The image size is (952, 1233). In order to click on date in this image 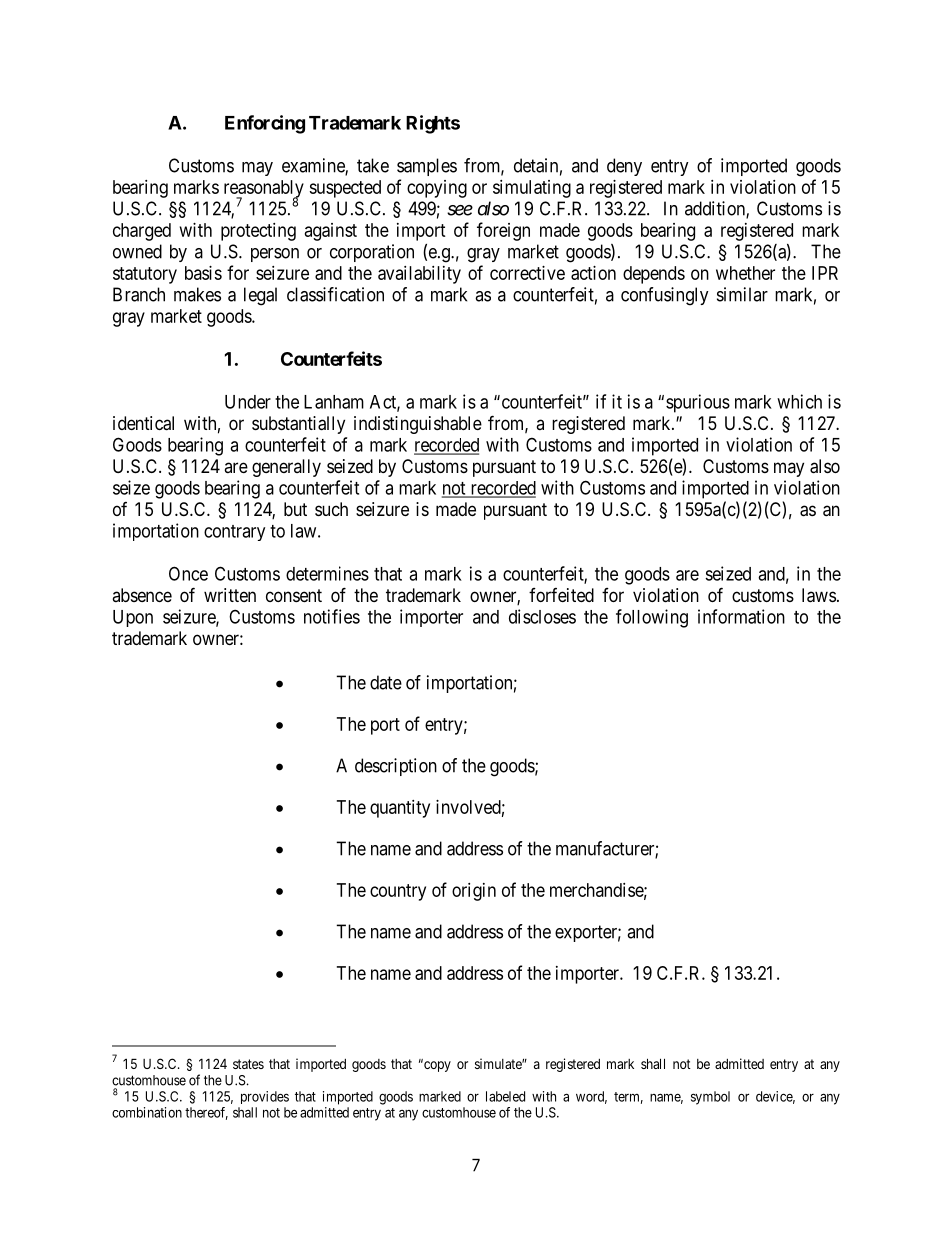, I will do `click(386, 682)`.
